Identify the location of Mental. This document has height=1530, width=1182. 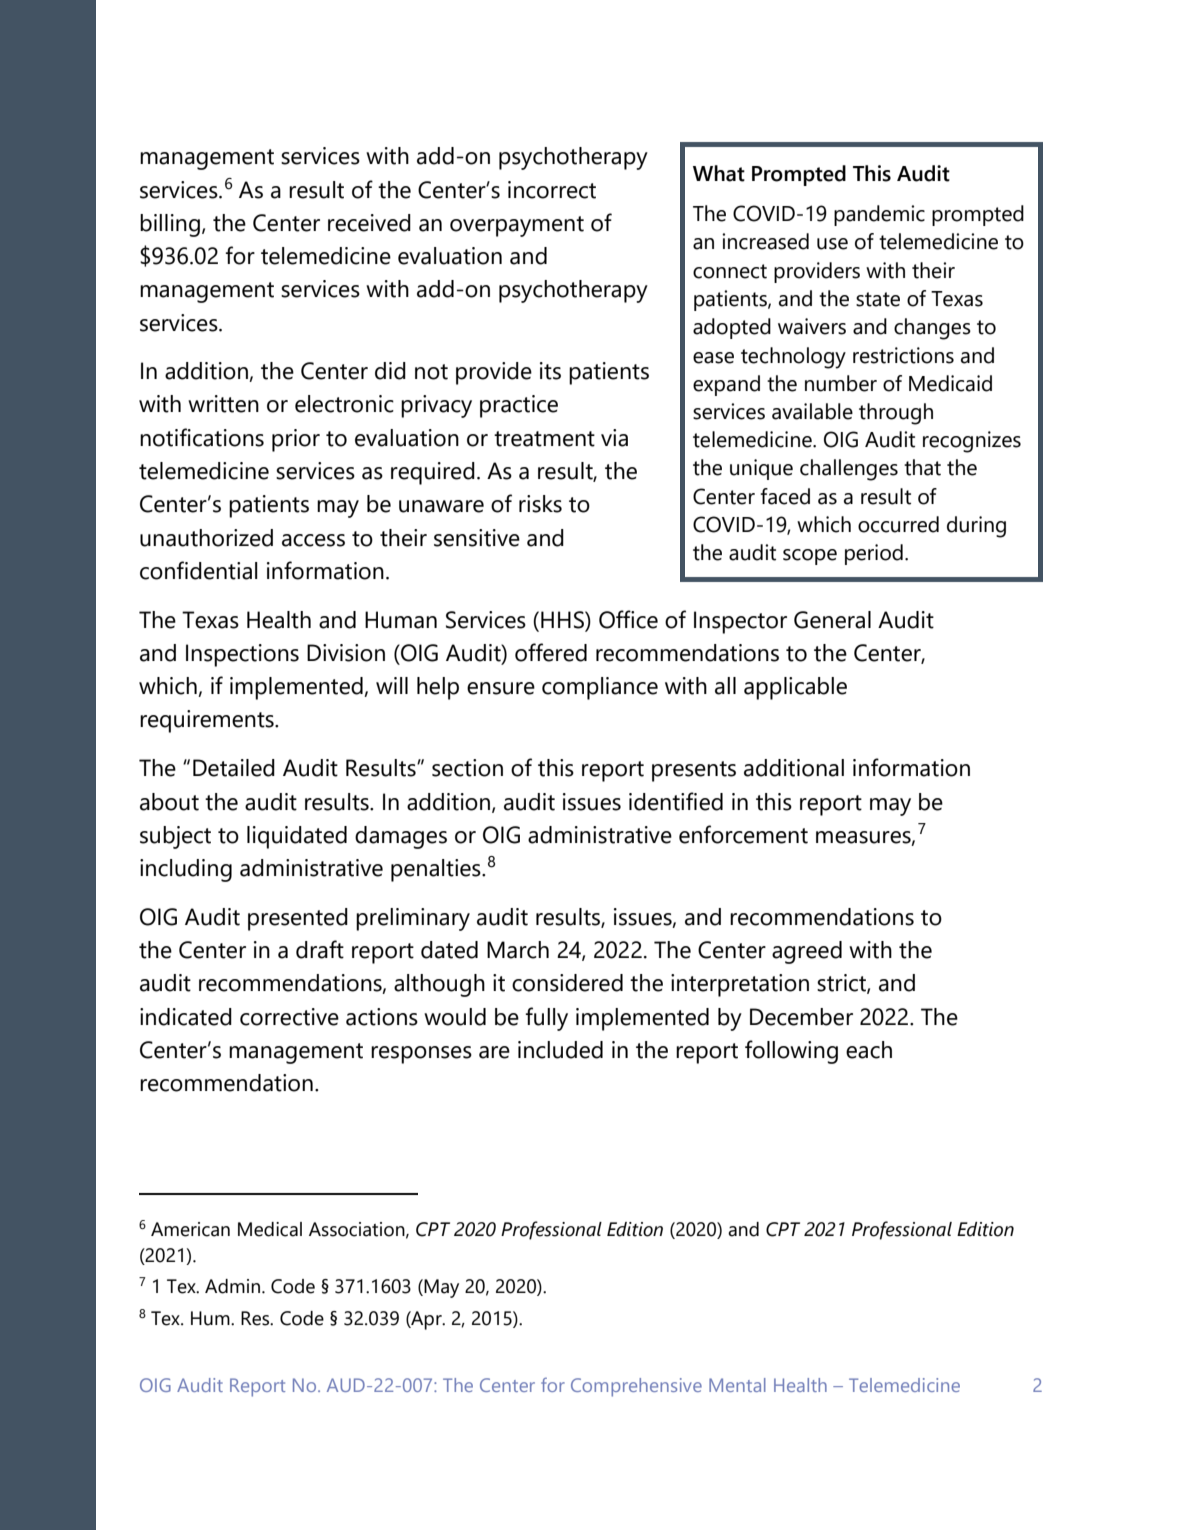
(737, 1385).
